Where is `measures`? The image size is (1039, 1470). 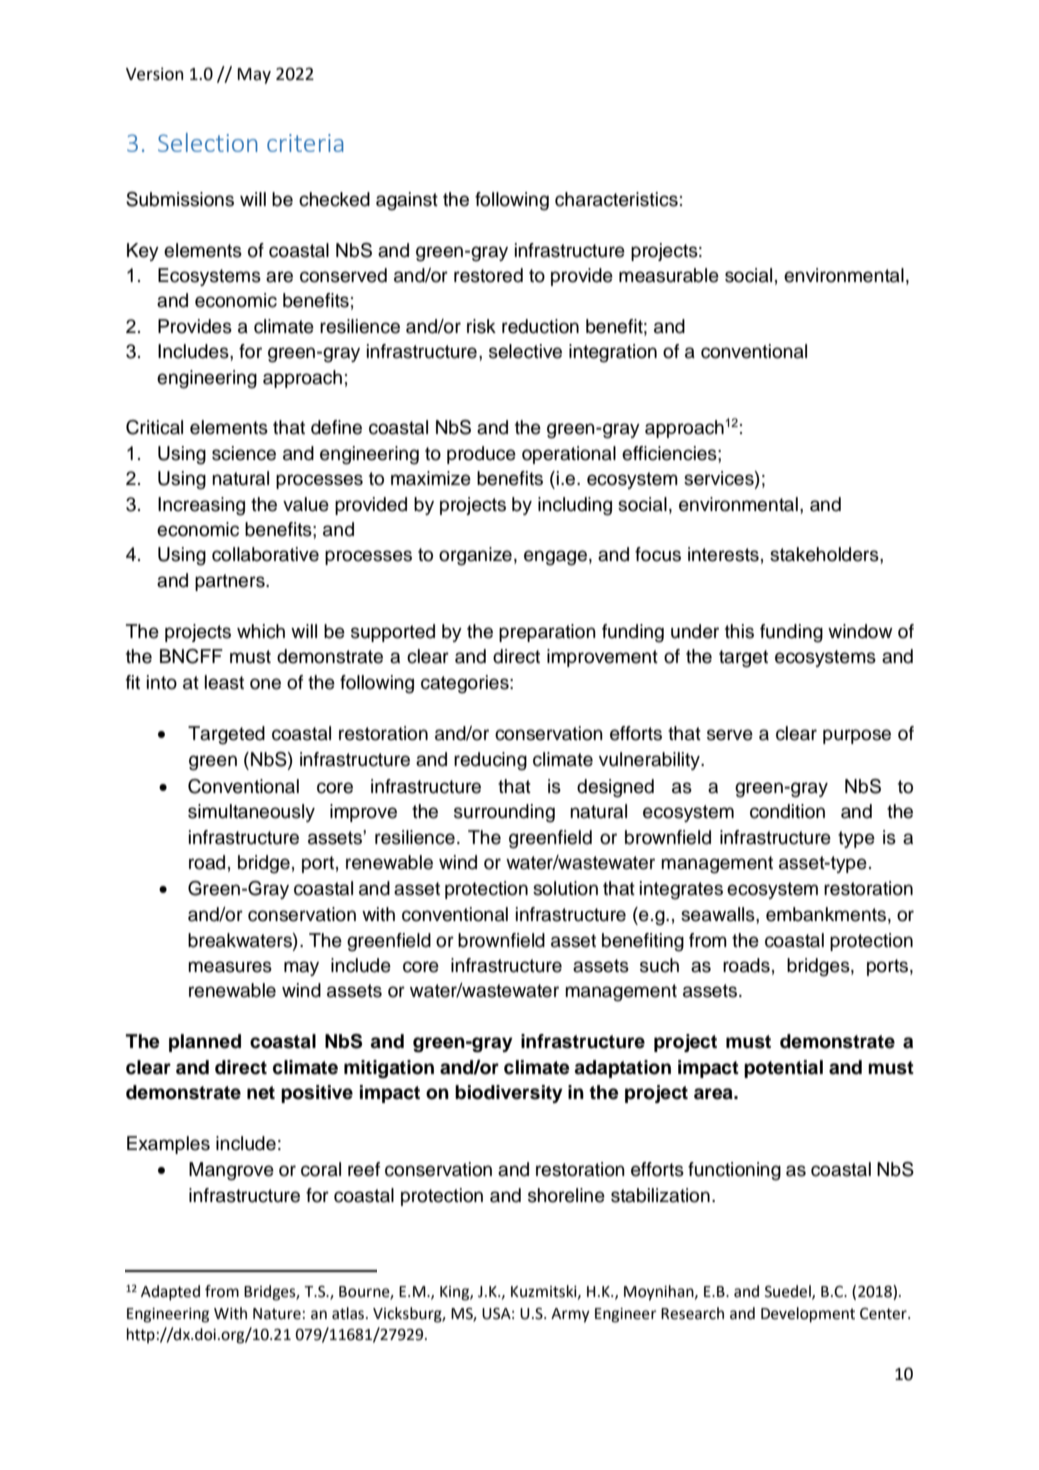 measures is located at coordinates (230, 967).
